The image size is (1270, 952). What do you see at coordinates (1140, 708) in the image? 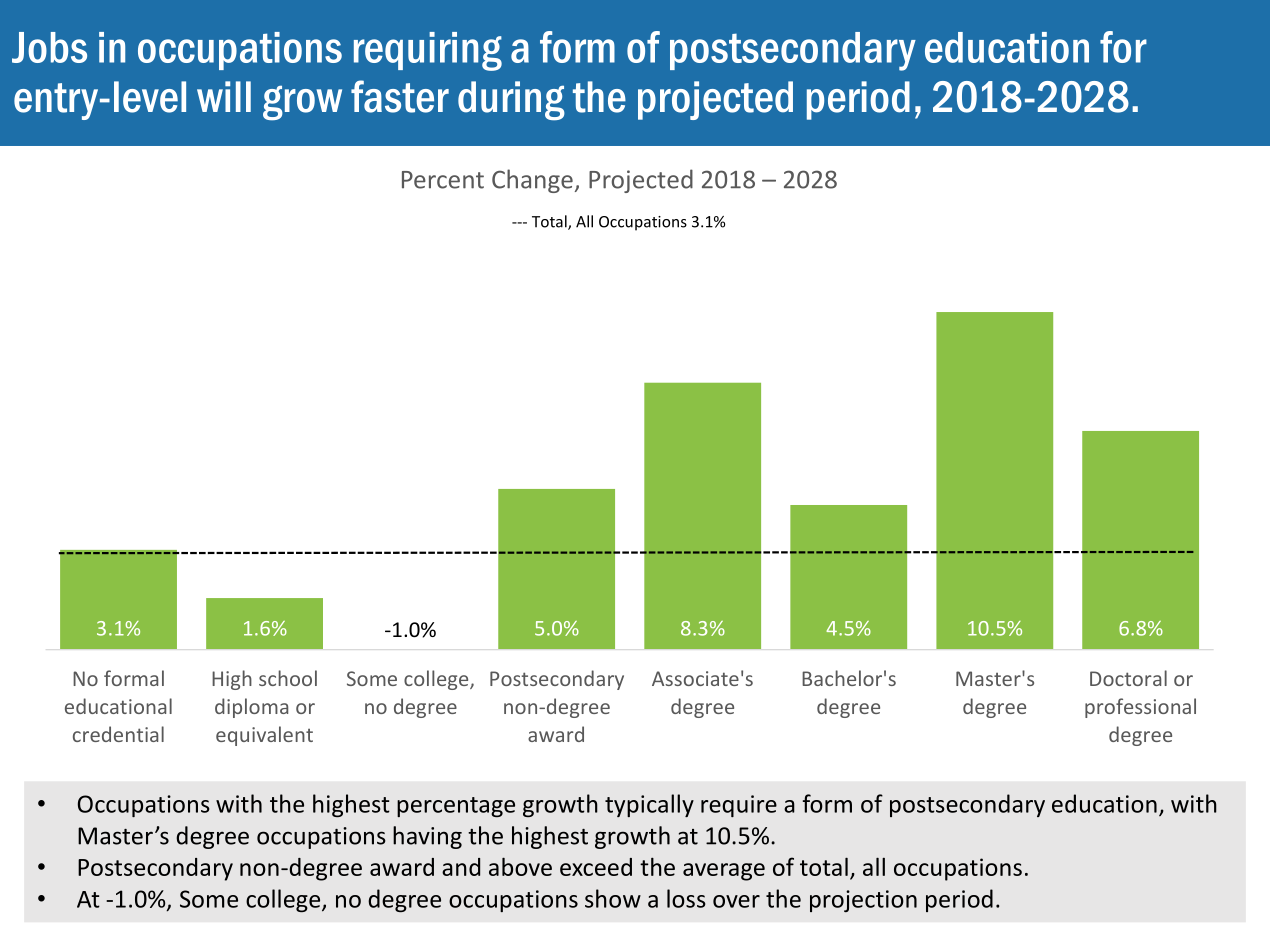
I see `professional` at bounding box center [1140, 708].
